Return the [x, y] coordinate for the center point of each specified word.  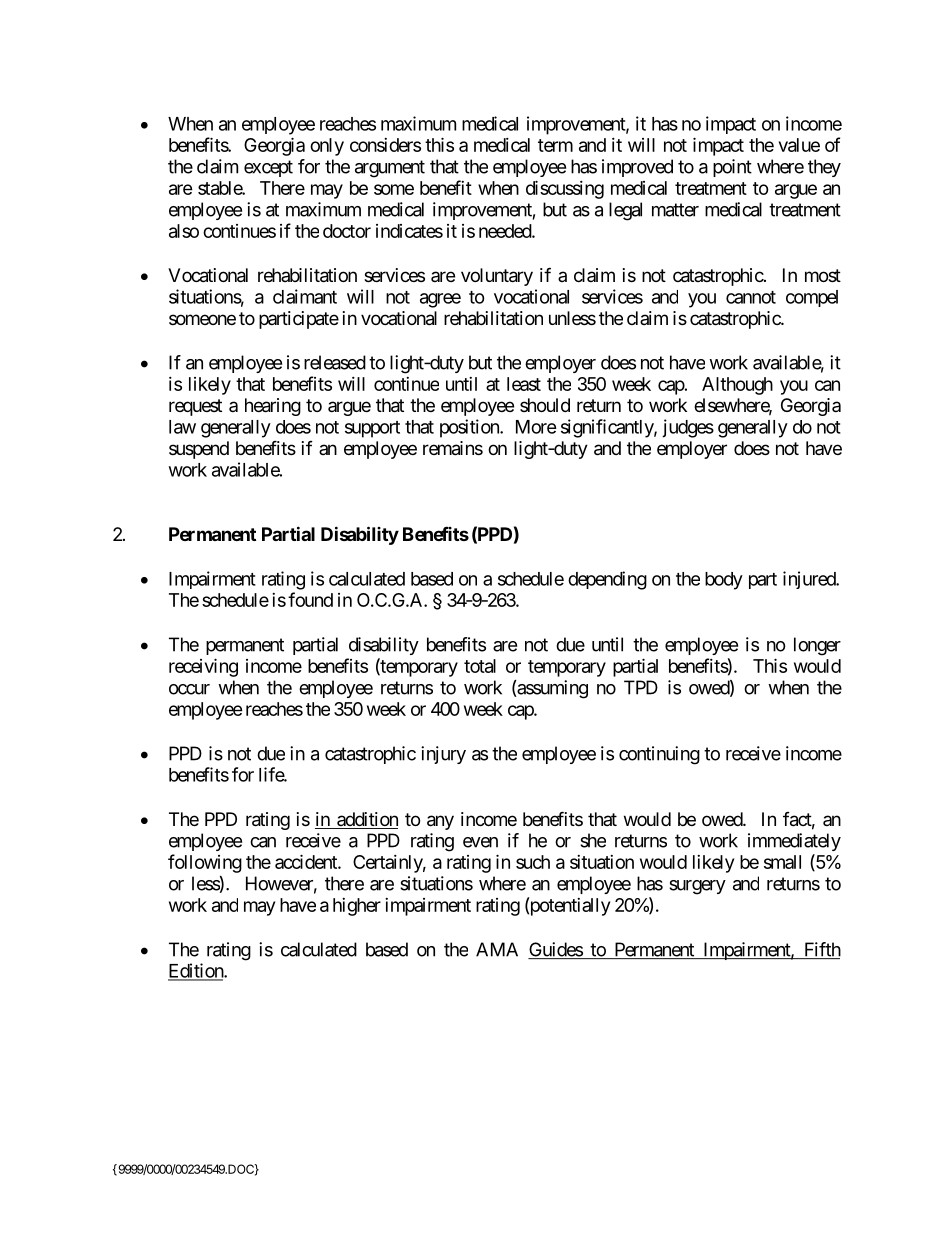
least [524, 384]
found [310, 599]
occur [189, 689]
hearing [273, 407]
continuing [659, 755]
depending [607, 580]
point [732, 168]
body [724, 581]
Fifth [821, 950]
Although [737, 386]
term [555, 145]
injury [443, 755]
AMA [497, 949]
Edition [196, 971]
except [268, 168]
